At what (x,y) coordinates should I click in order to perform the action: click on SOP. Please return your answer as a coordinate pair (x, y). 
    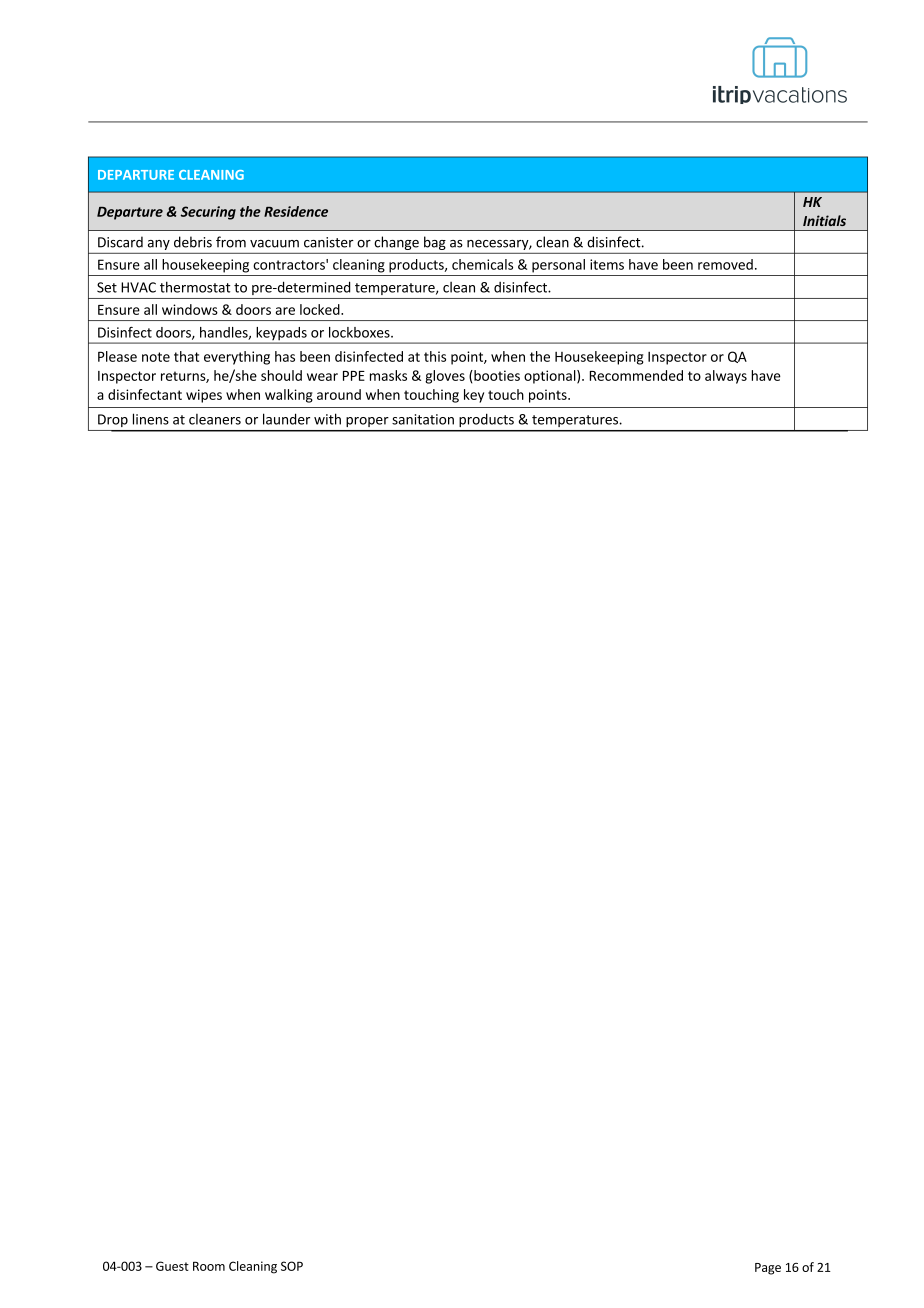
    Looking at the image, I should click on (292, 1266).
